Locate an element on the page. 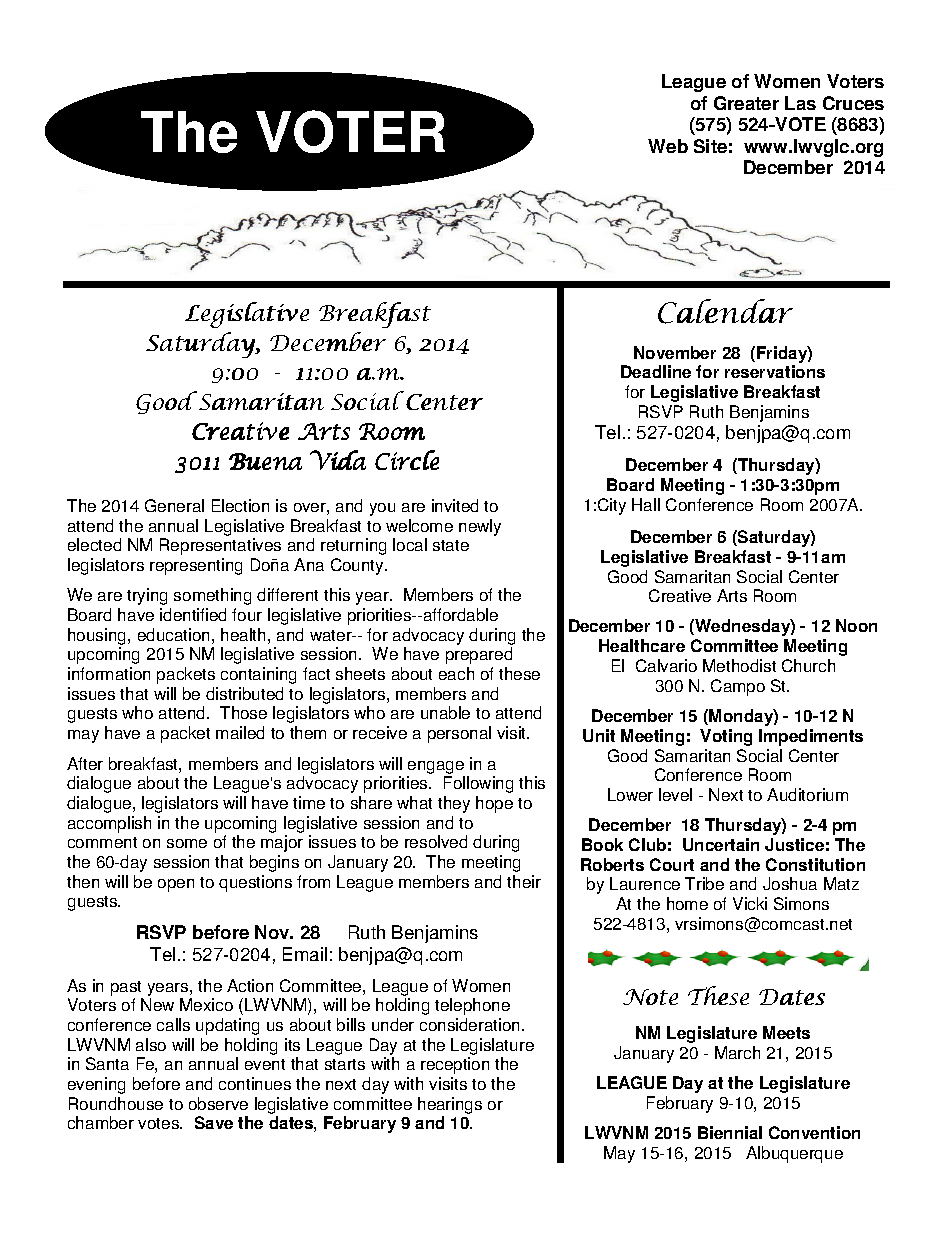  Following is located at coordinates (478, 784).
